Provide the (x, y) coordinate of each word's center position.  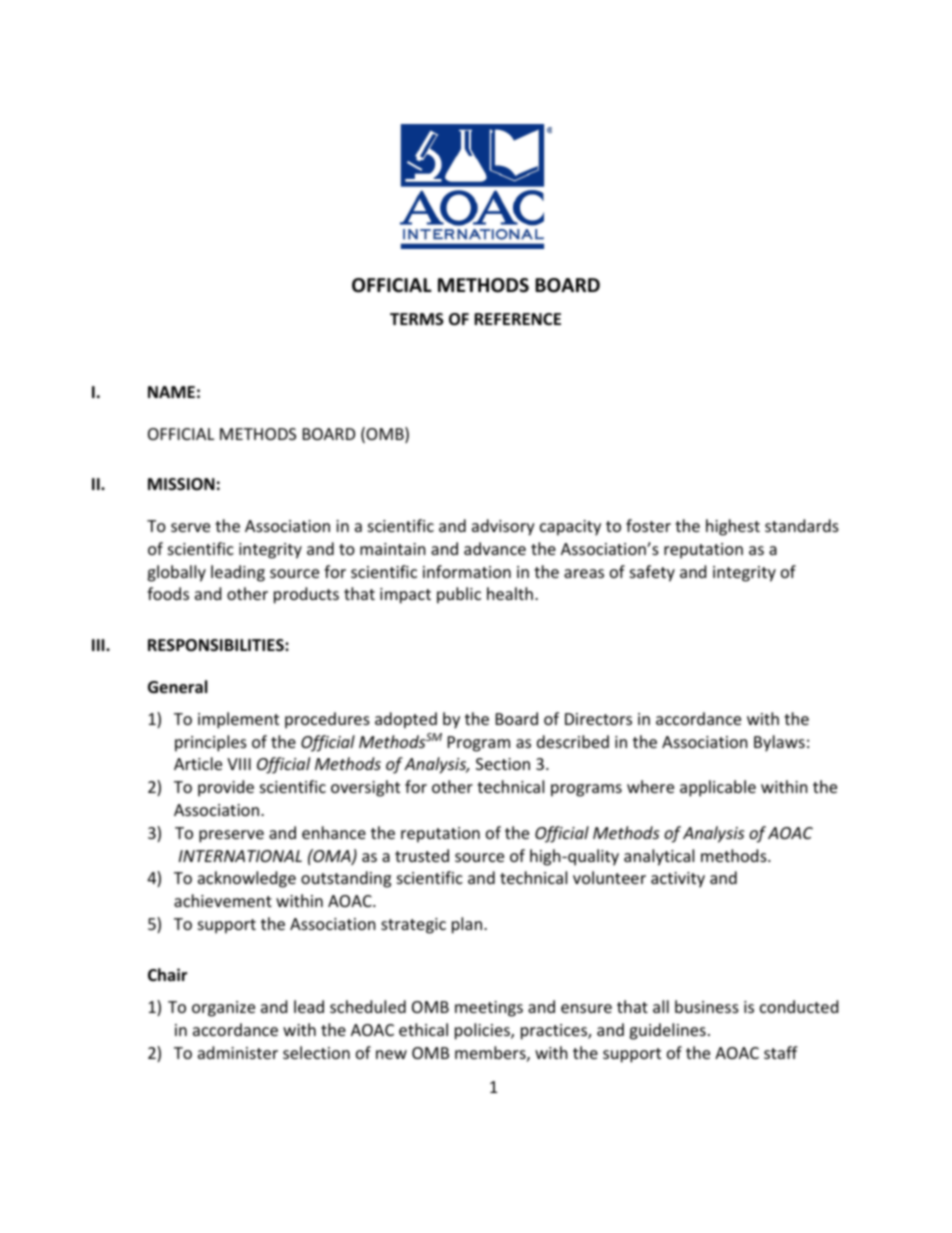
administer (238, 1052)
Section (503, 764)
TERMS (417, 319)
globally (176, 573)
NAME (171, 392)
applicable (718, 788)
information (467, 571)
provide (226, 788)
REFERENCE (517, 319)
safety (652, 573)
